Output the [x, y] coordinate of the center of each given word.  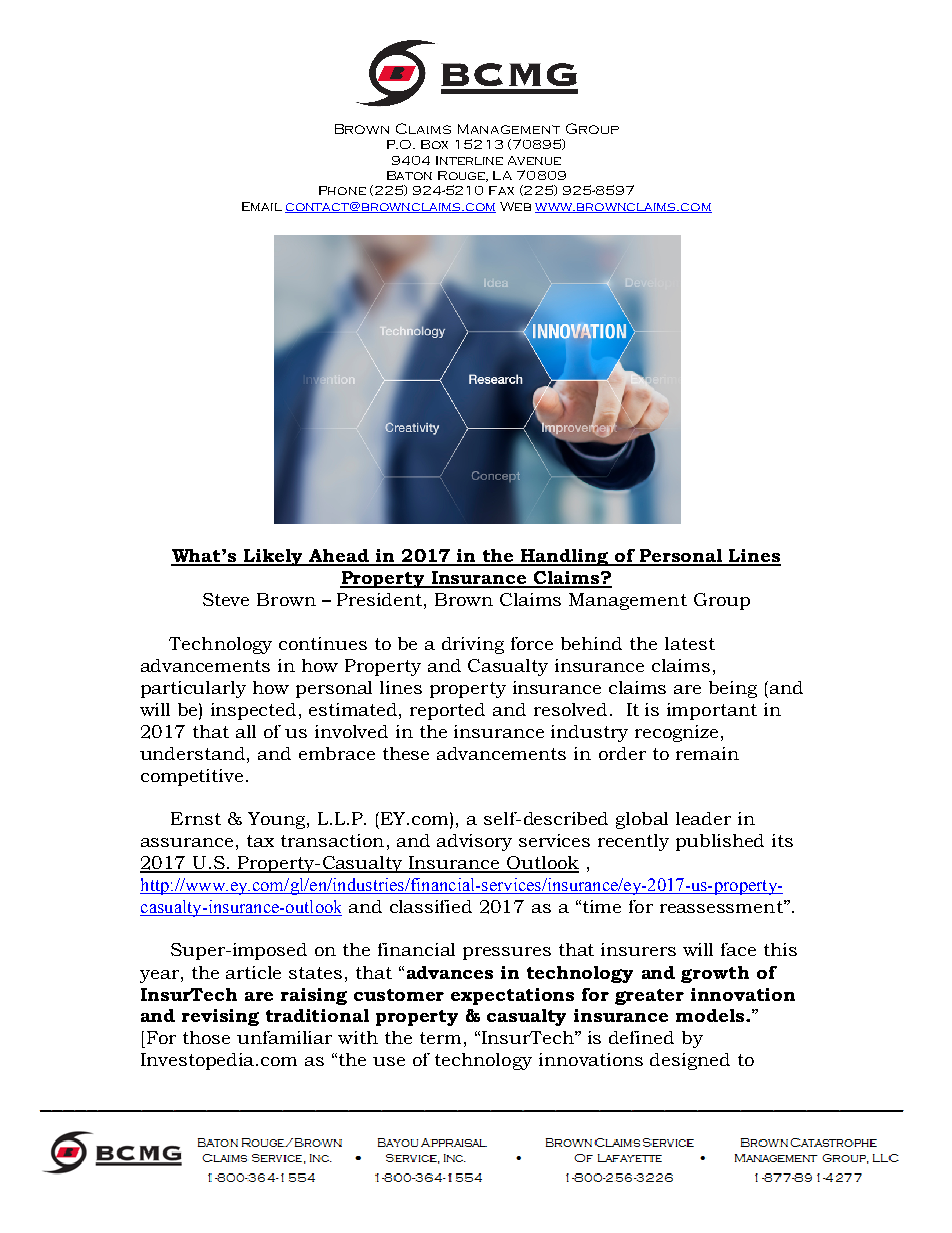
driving [473, 645]
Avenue [534, 160]
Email [262, 206]
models [711, 1015]
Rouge [462, 176]
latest [690, 643]
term [440, 1038]
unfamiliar [284, 1037]
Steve [226, 599]
